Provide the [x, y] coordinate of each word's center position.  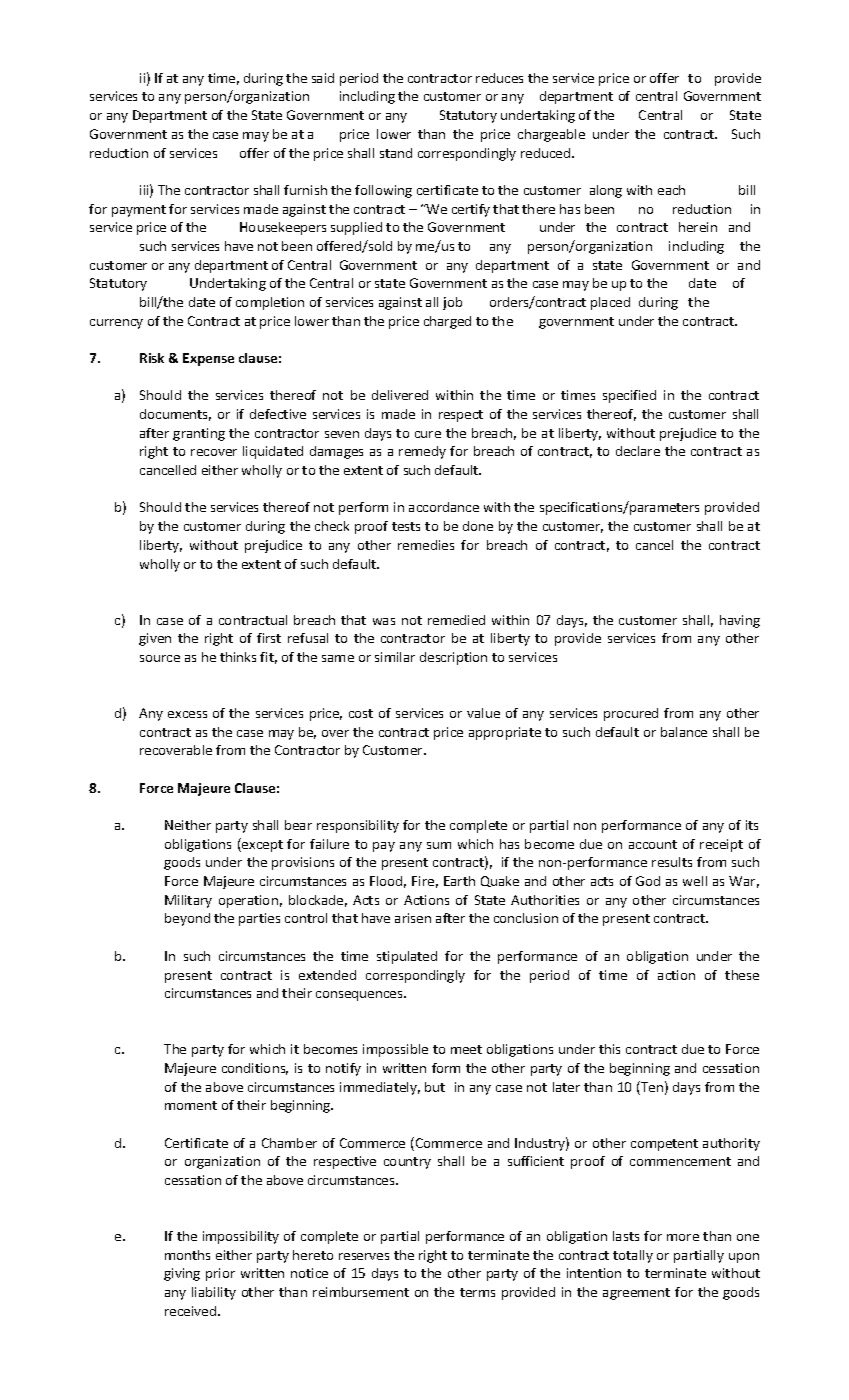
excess [187, 714]
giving [182, 1274]
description [453, 658]
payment [139, 211]
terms [477, 1292]
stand [396, 153]
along [606, 191]
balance [684, 732]
